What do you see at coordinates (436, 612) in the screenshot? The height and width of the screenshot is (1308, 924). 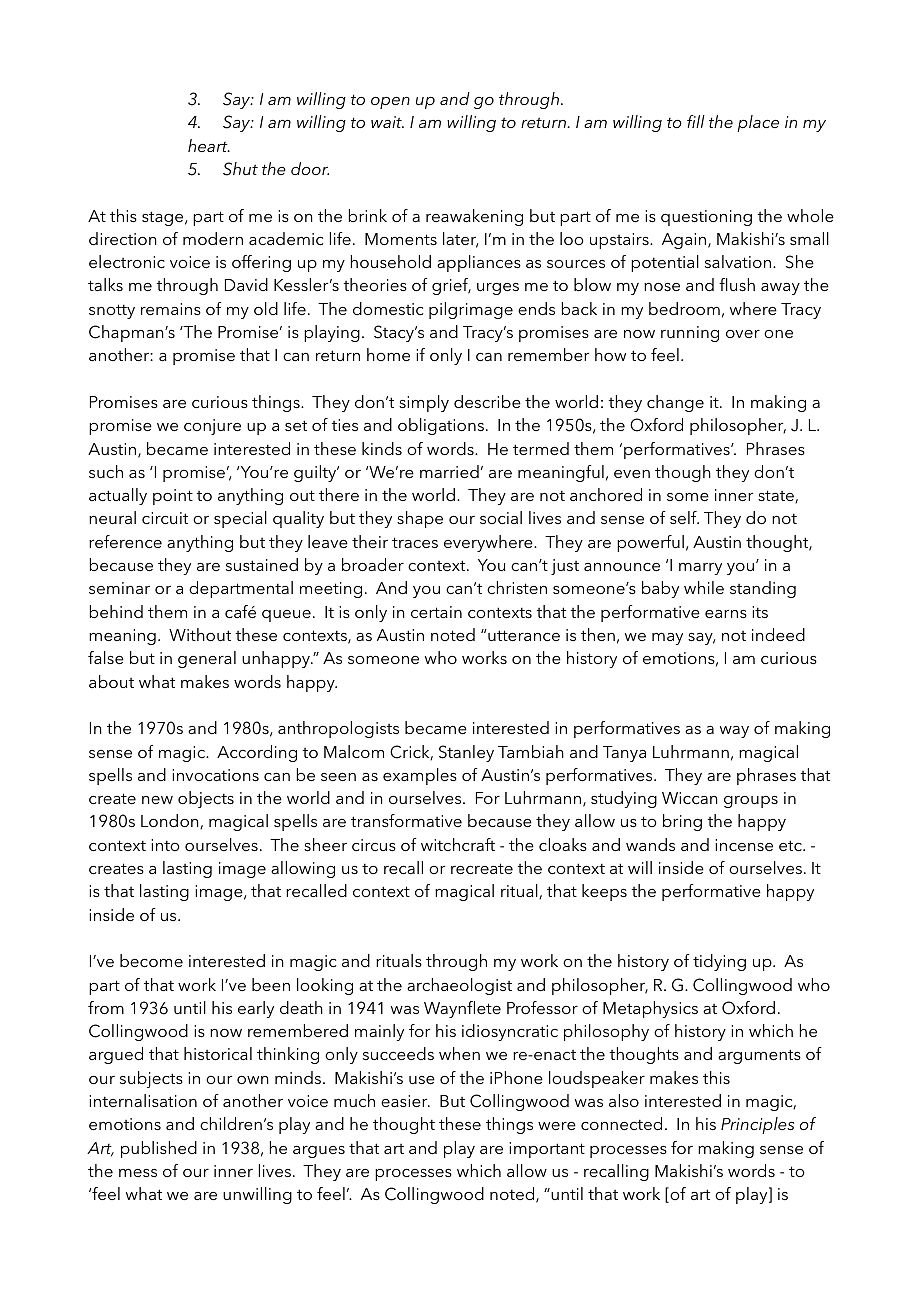 I see `certain` at bounding box center [436, 612].
